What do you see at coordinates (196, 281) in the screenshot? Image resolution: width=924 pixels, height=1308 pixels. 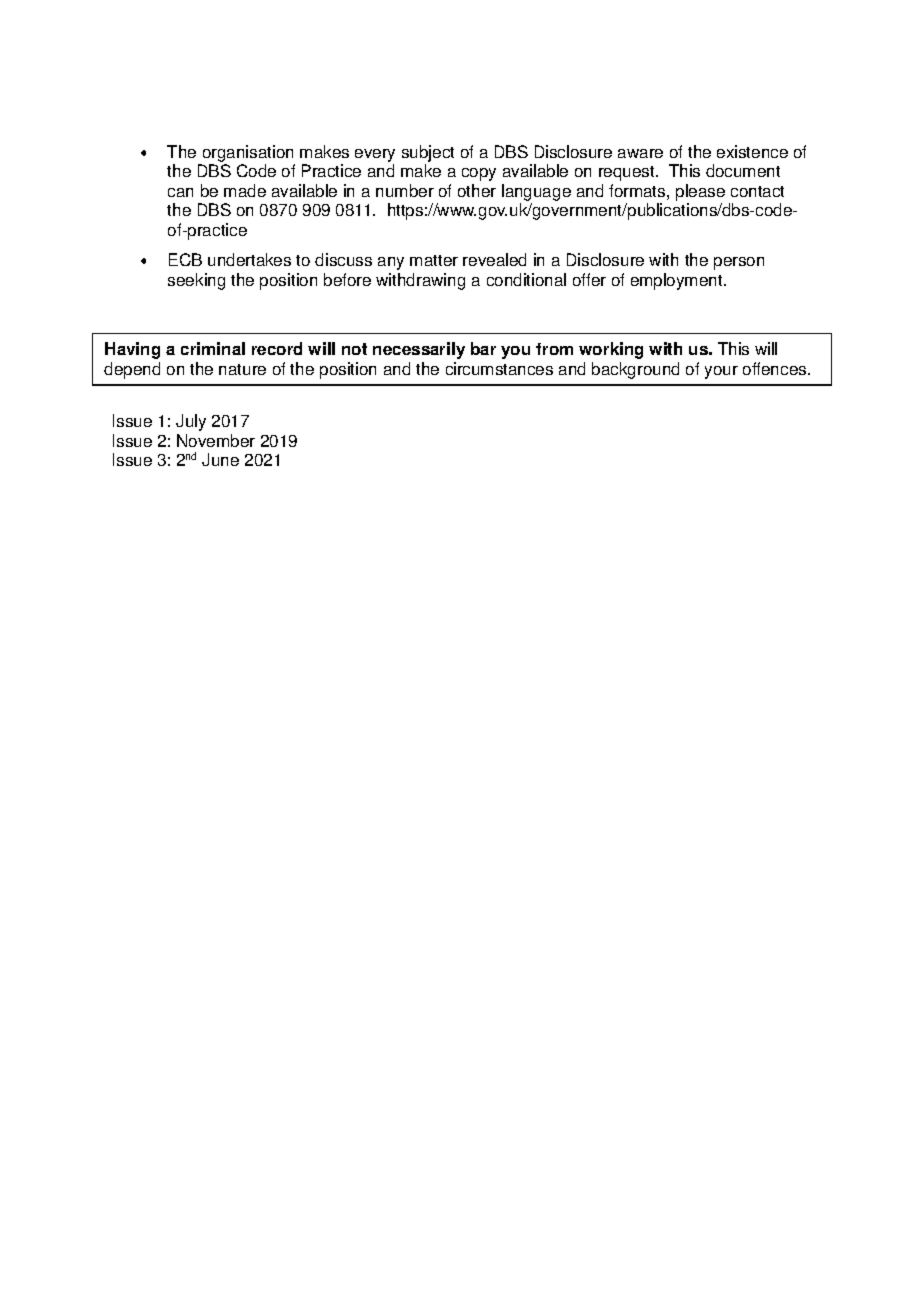 I see `seeking` at bounding box center [196, 281].
